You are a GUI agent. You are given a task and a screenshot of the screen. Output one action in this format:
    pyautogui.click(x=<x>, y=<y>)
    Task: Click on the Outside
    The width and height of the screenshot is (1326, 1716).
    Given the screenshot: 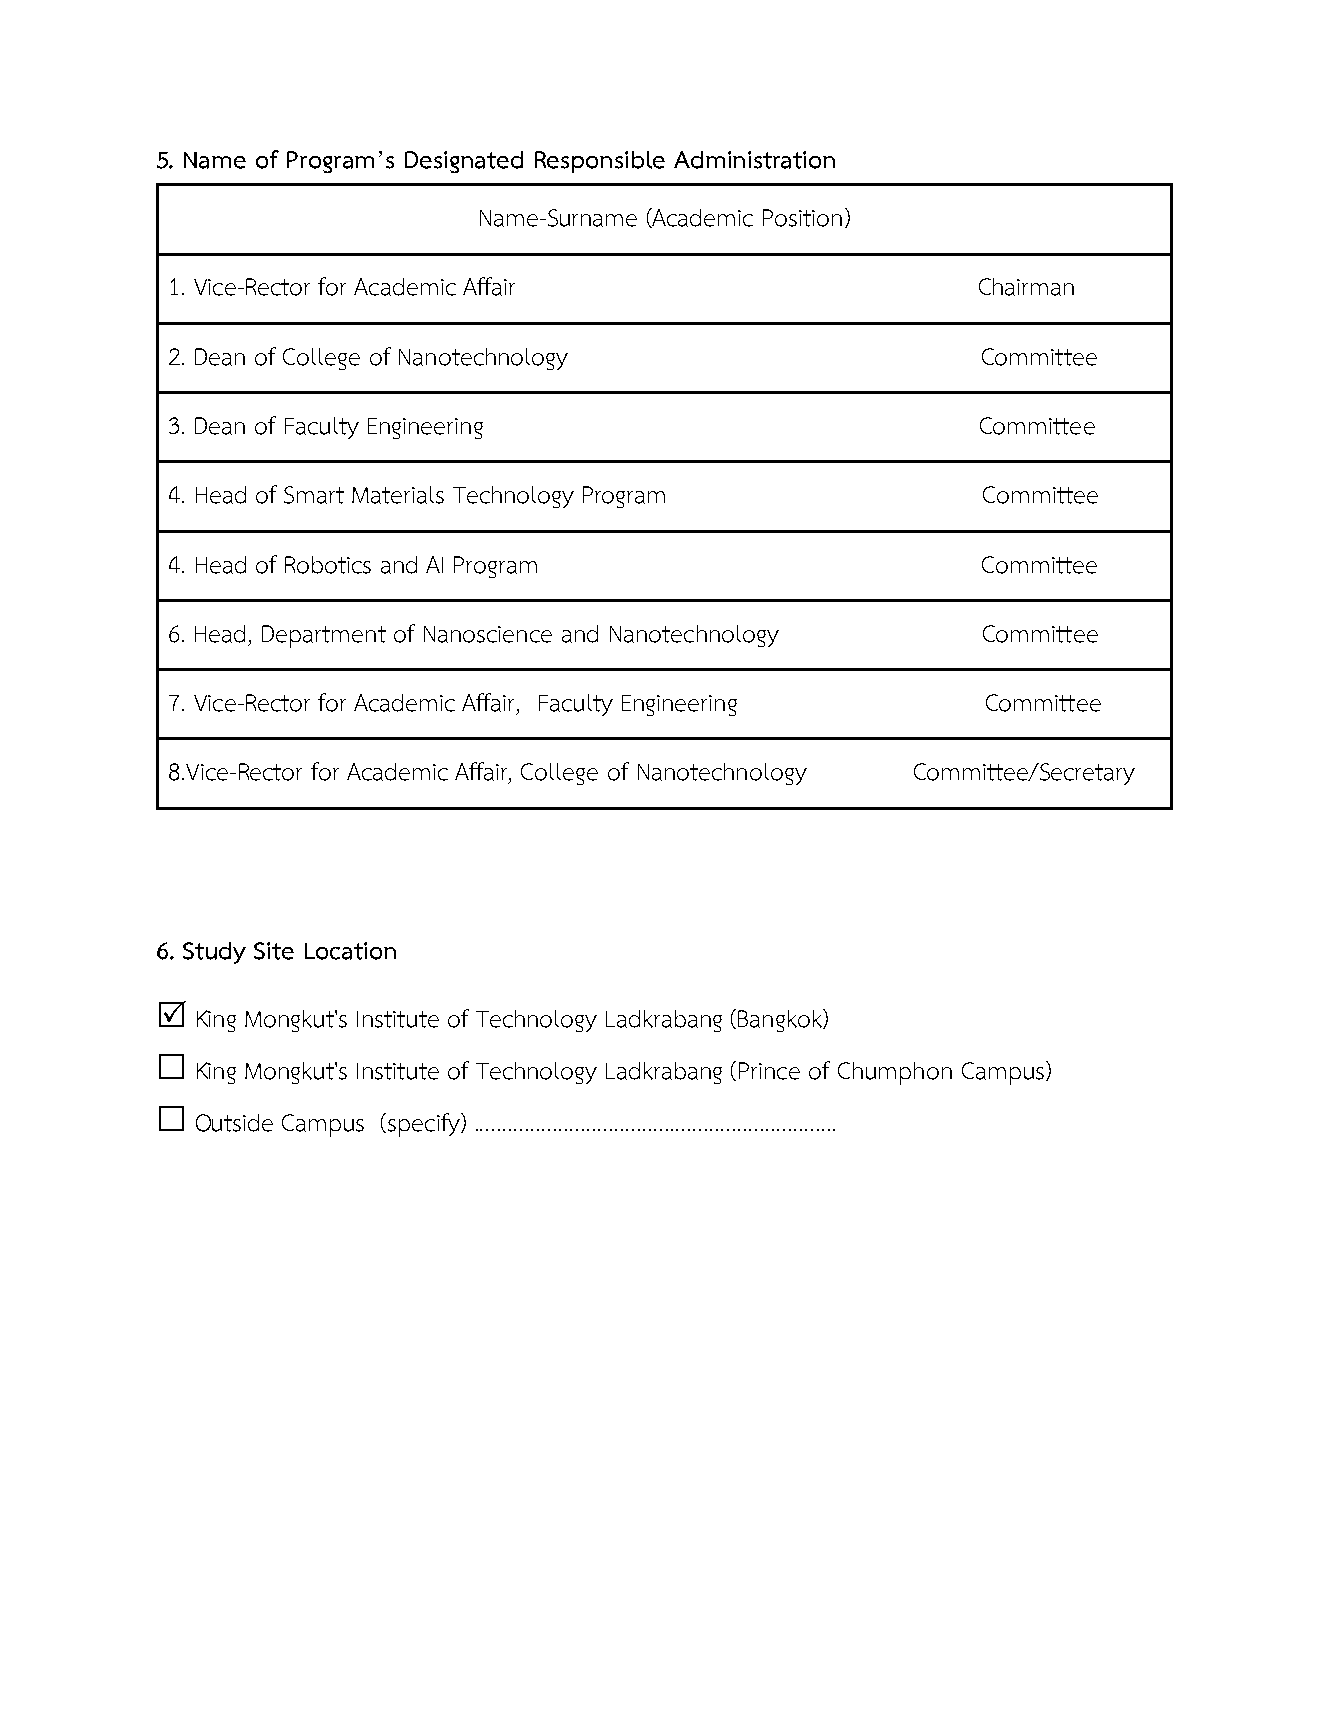 What is the action you would take?
    pyautogui.click(x=234, y=1123)
